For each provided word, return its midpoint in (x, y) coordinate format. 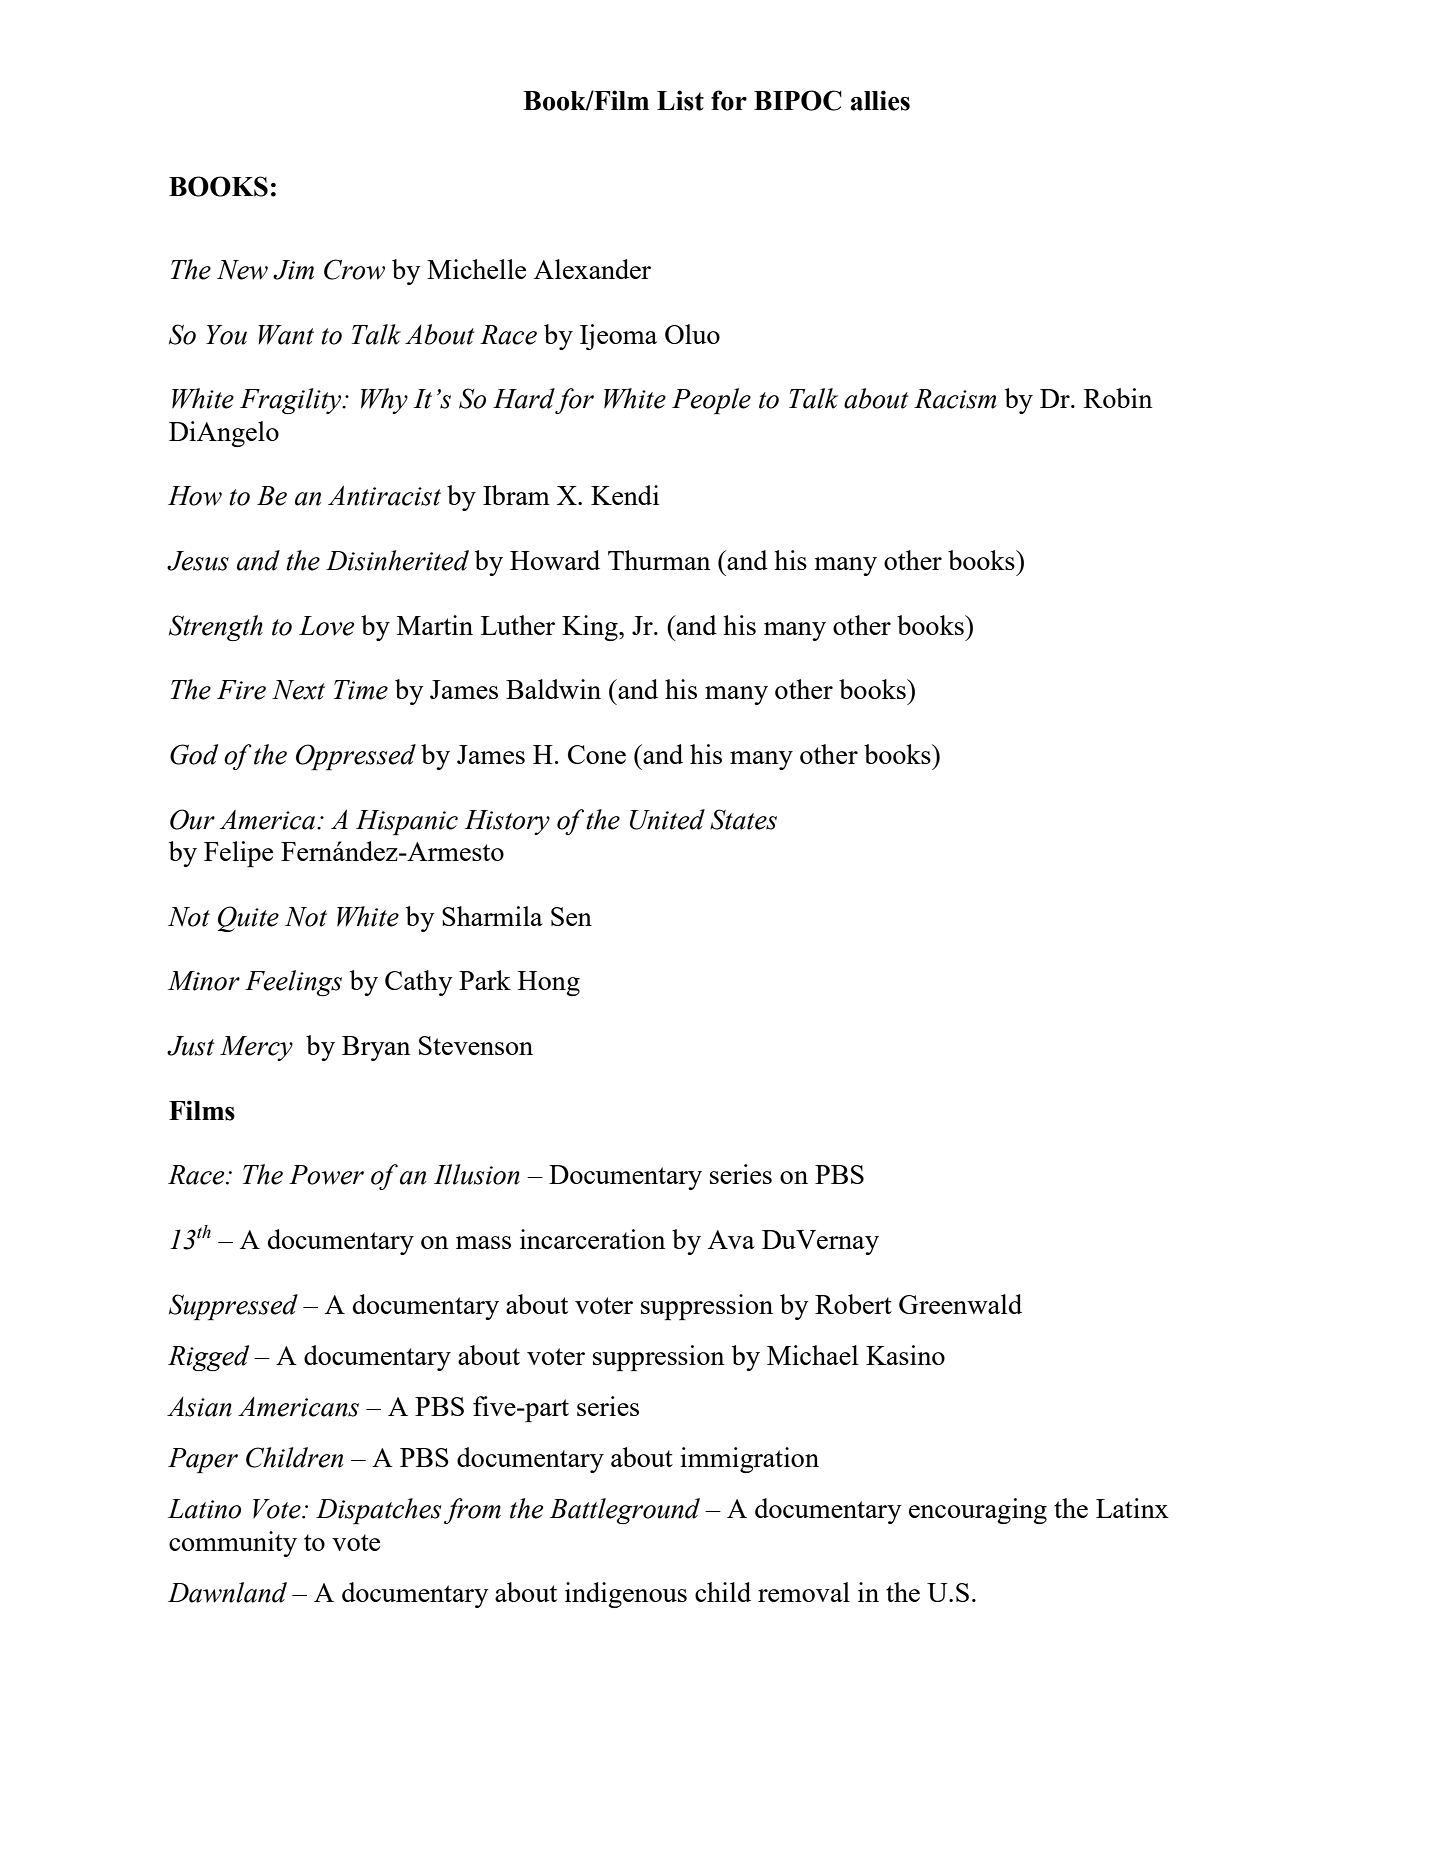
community (233, 1544)
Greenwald (960, 1304)
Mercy (256, 1048)
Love (326, 626)
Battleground (625, 1511)
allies (880, 100)
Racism (955, 399)
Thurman (659, 560)
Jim (293, 270)
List (680, 100)
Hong (549, 983)
